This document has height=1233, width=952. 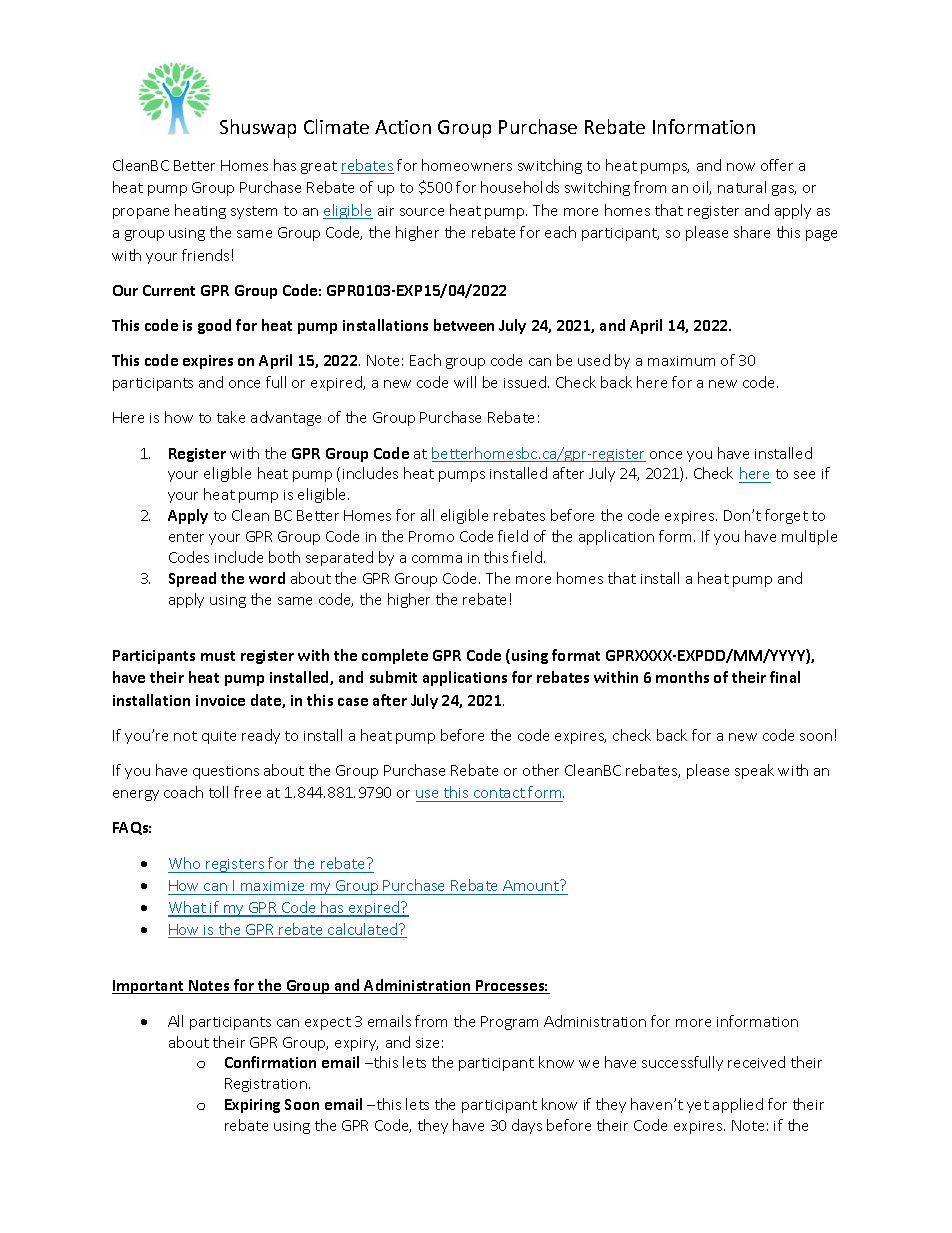 I want to click on speak, so click(x=754, y=771).
